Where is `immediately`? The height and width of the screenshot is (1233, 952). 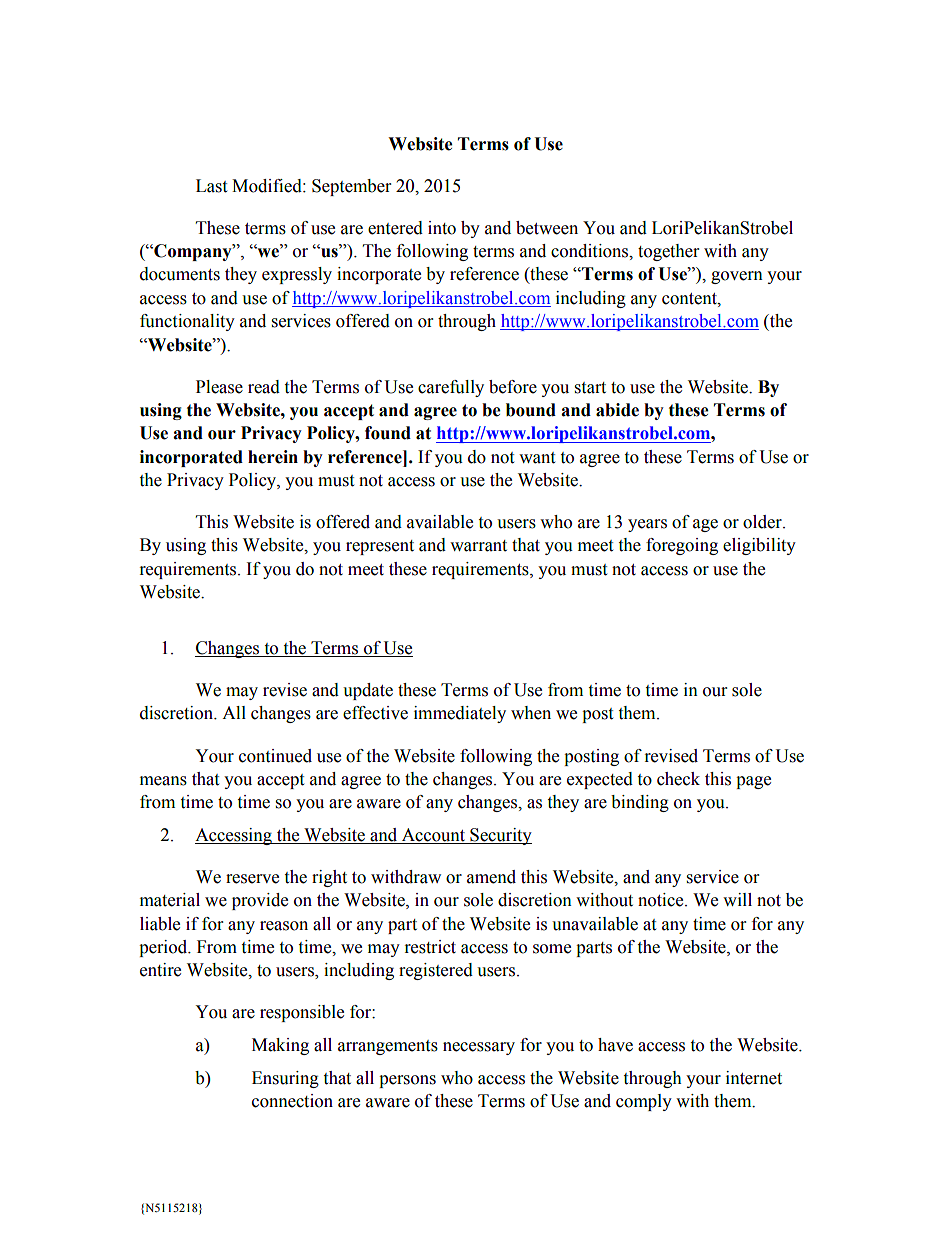
immediately is located at coordinates (460, 714).
